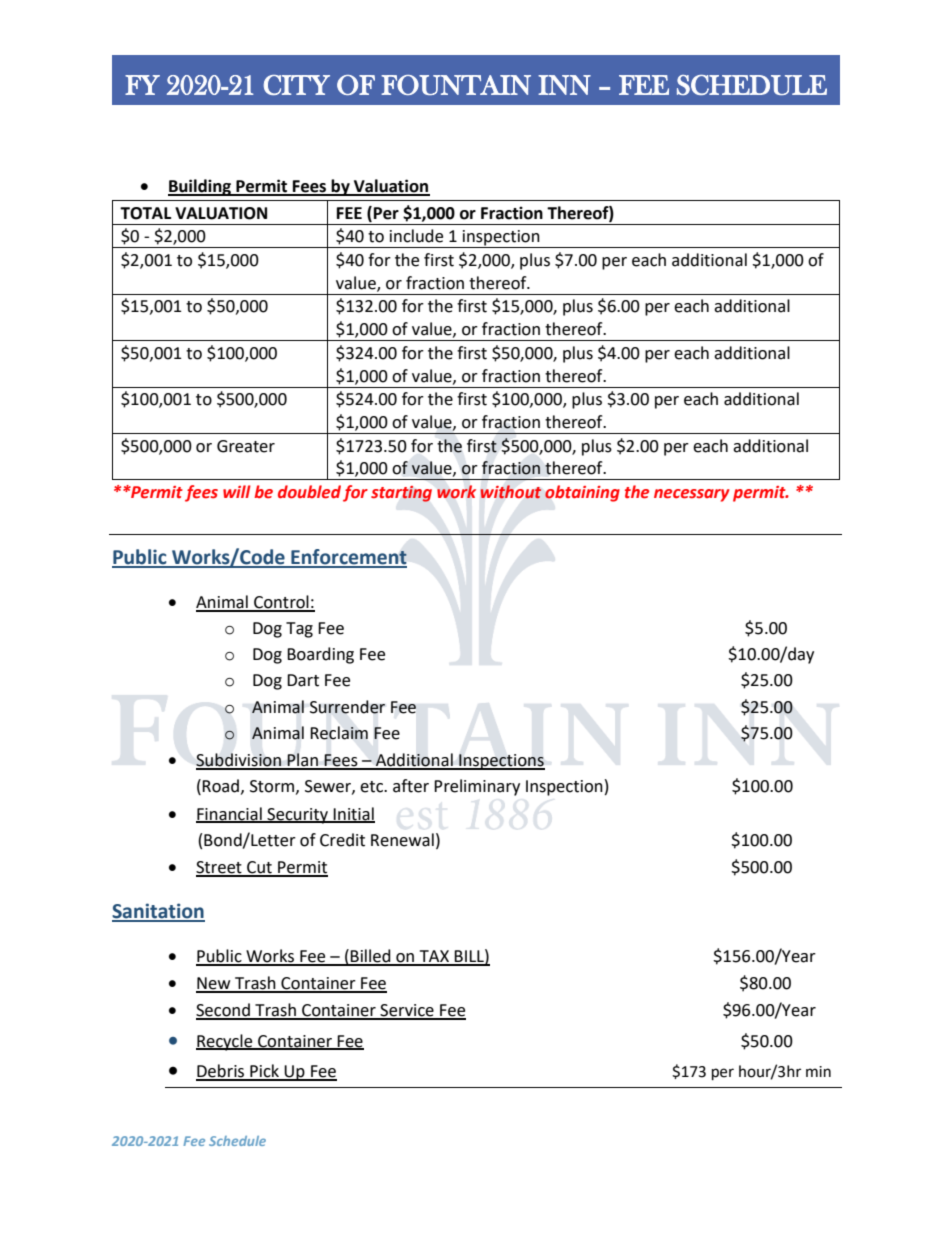 Image resolution: width=952 pixels, height=1233 pixels. I want to click on Preliminary, so click(477, 787).
